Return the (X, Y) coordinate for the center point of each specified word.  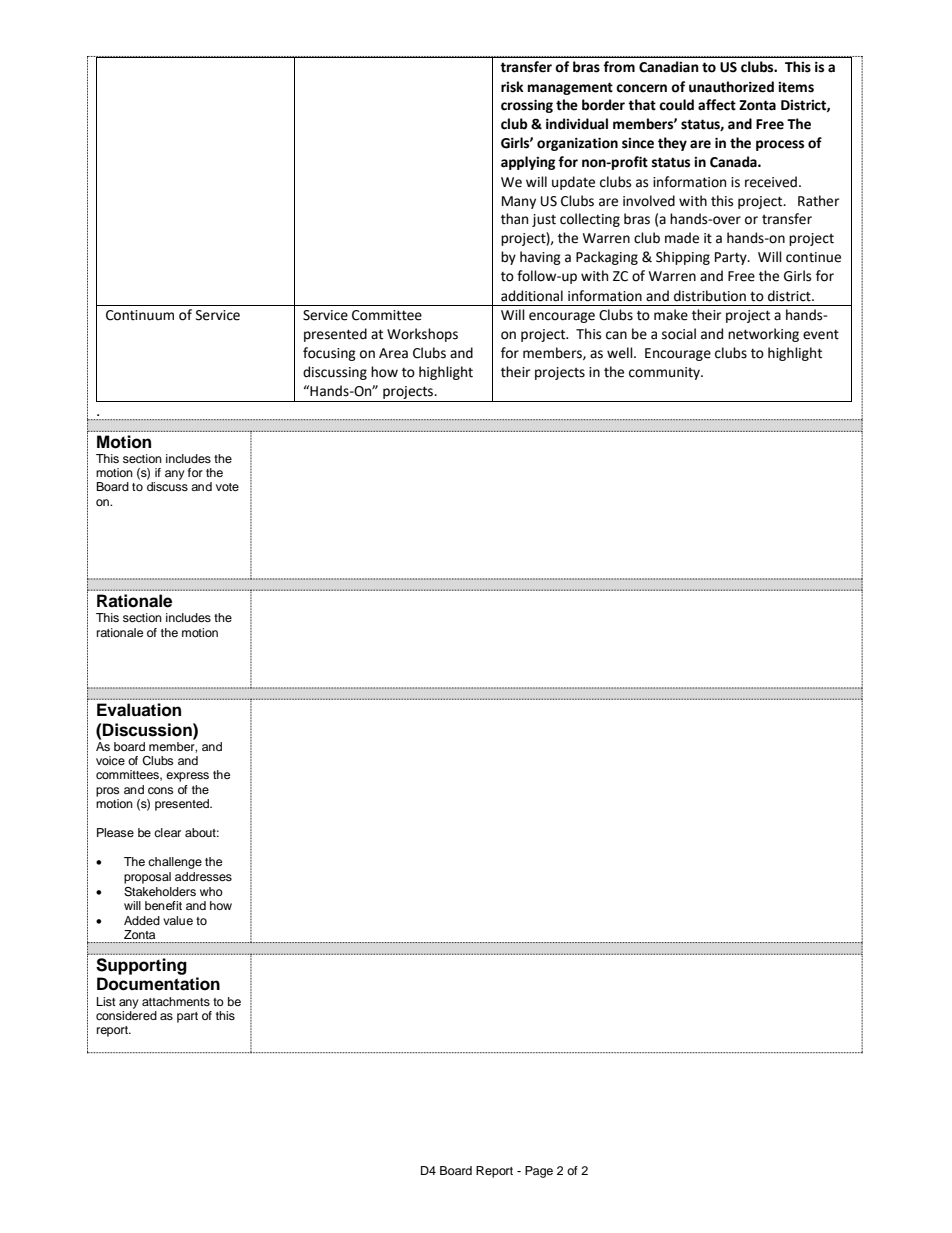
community (666, 373)
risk (512, 87)
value (178, 920)
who (211, 891)
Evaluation (139, 710)
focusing (329, 354)
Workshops (422, 335)
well (621, 353)
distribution (710, 296)
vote (227, 487)
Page (539, 1172)
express (187, 777)
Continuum (140, 315)
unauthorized (731, 87)
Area (393, 353)
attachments (176, 1001)
